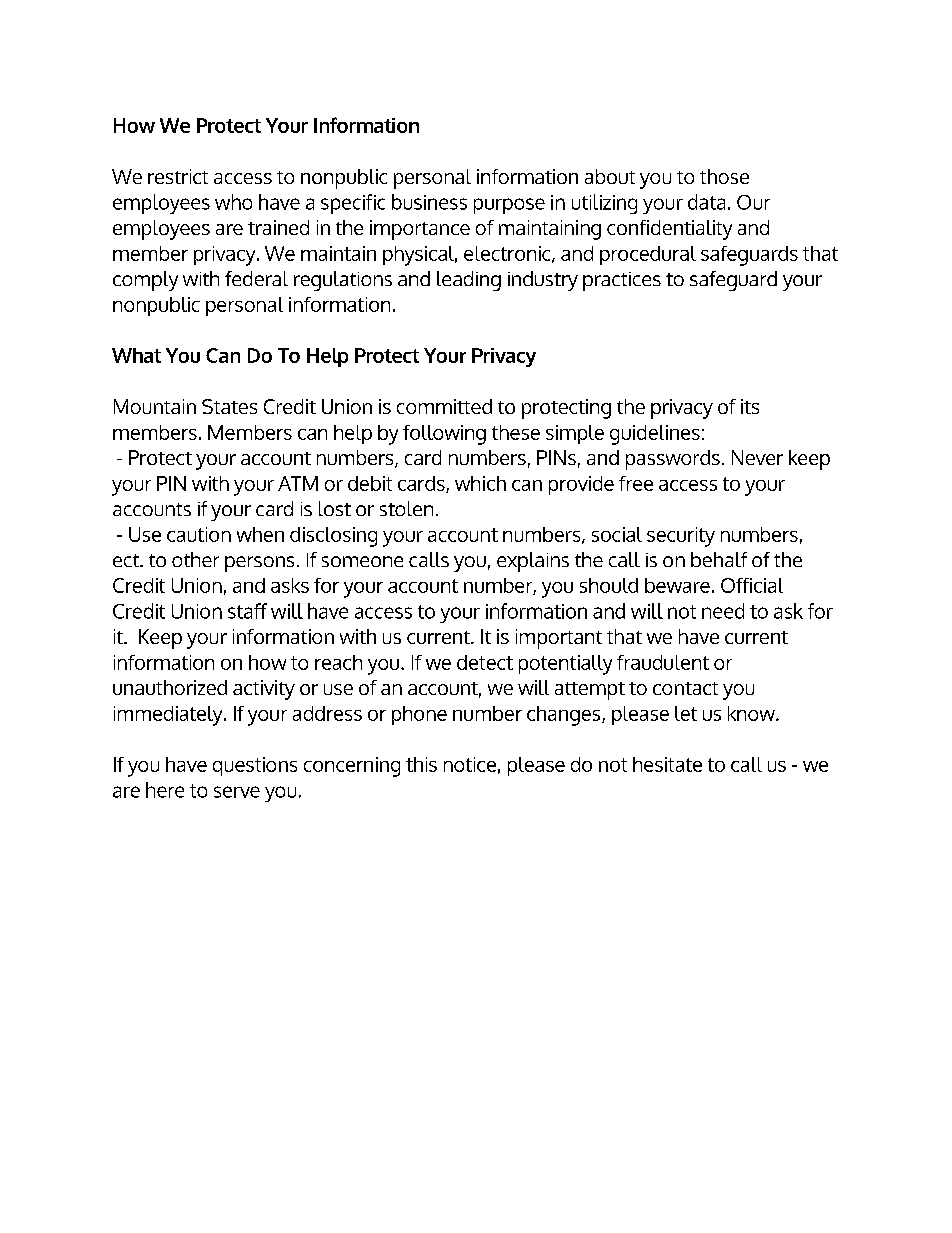 This image has width=952, height=1233. I want to click on serve, so click(237, 792).
